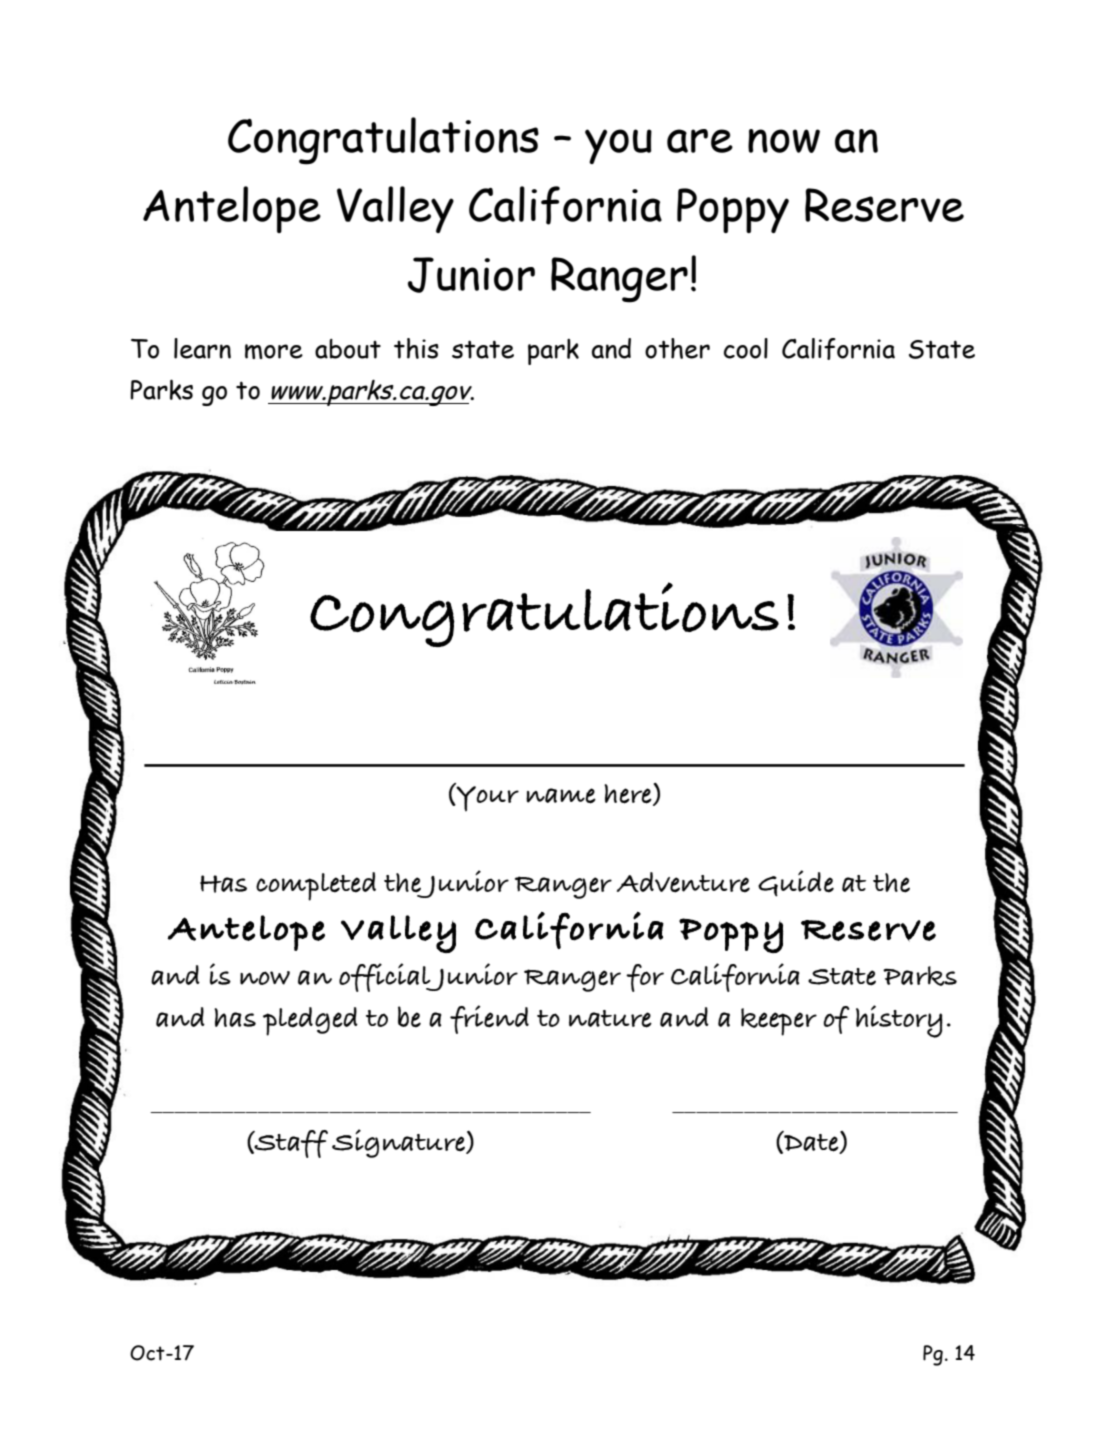 The width and height of the document is (1106, 1431). What do you see at coordinates (316, 886) in the document?
I see `completed` at bounding box center [316, 886].
